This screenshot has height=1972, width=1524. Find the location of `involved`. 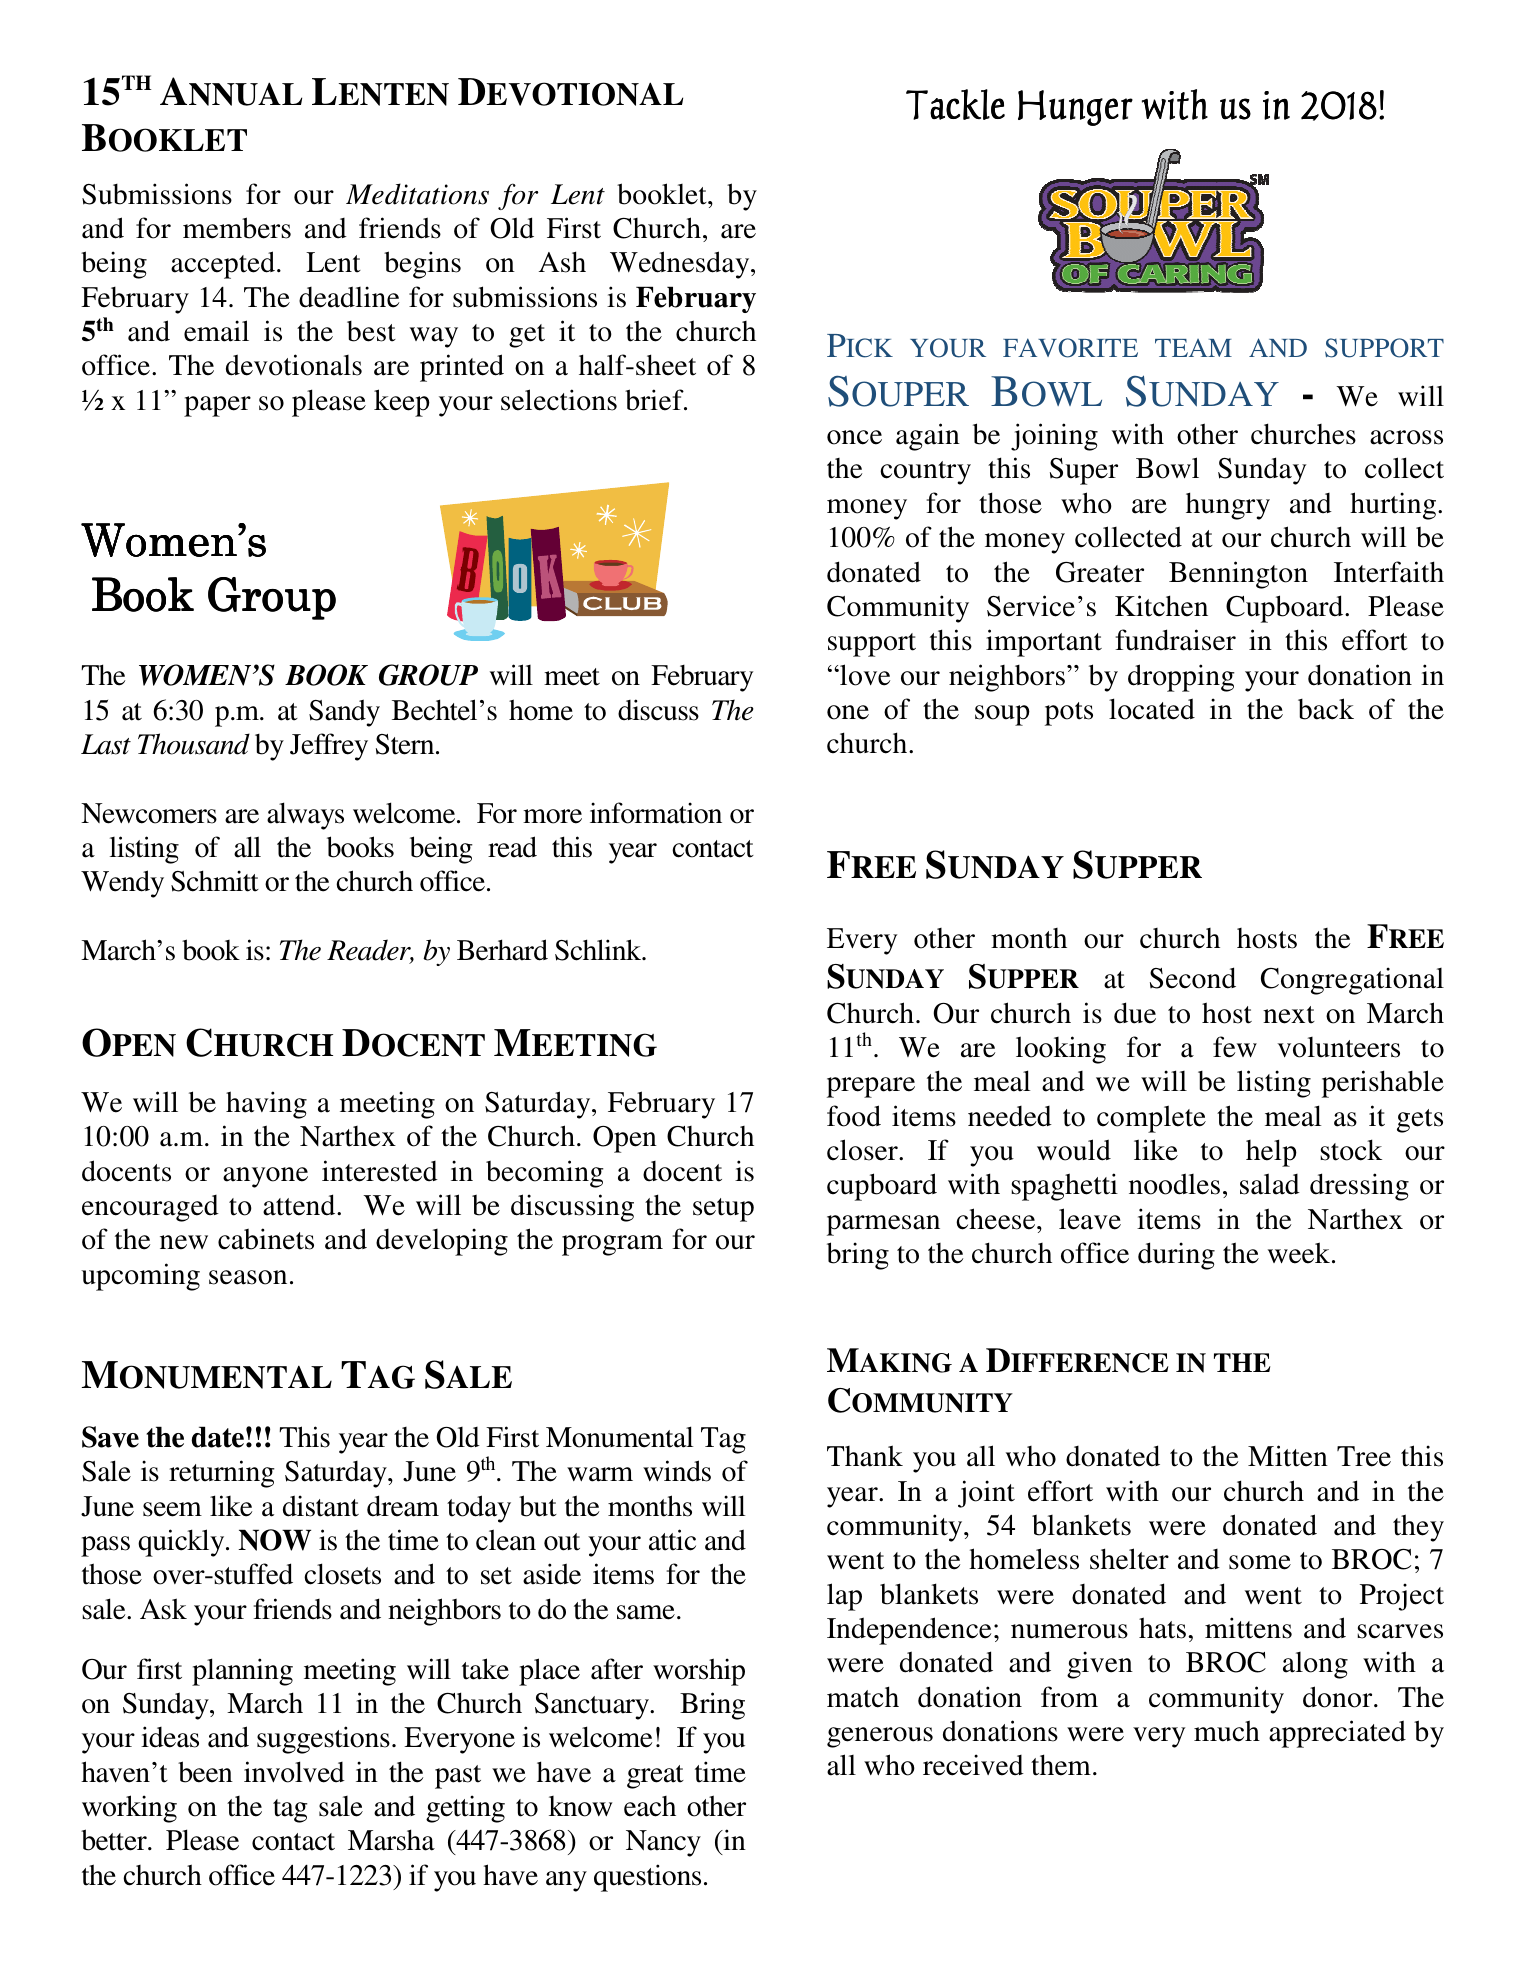

involved is located at coordinates (294, 1772).
